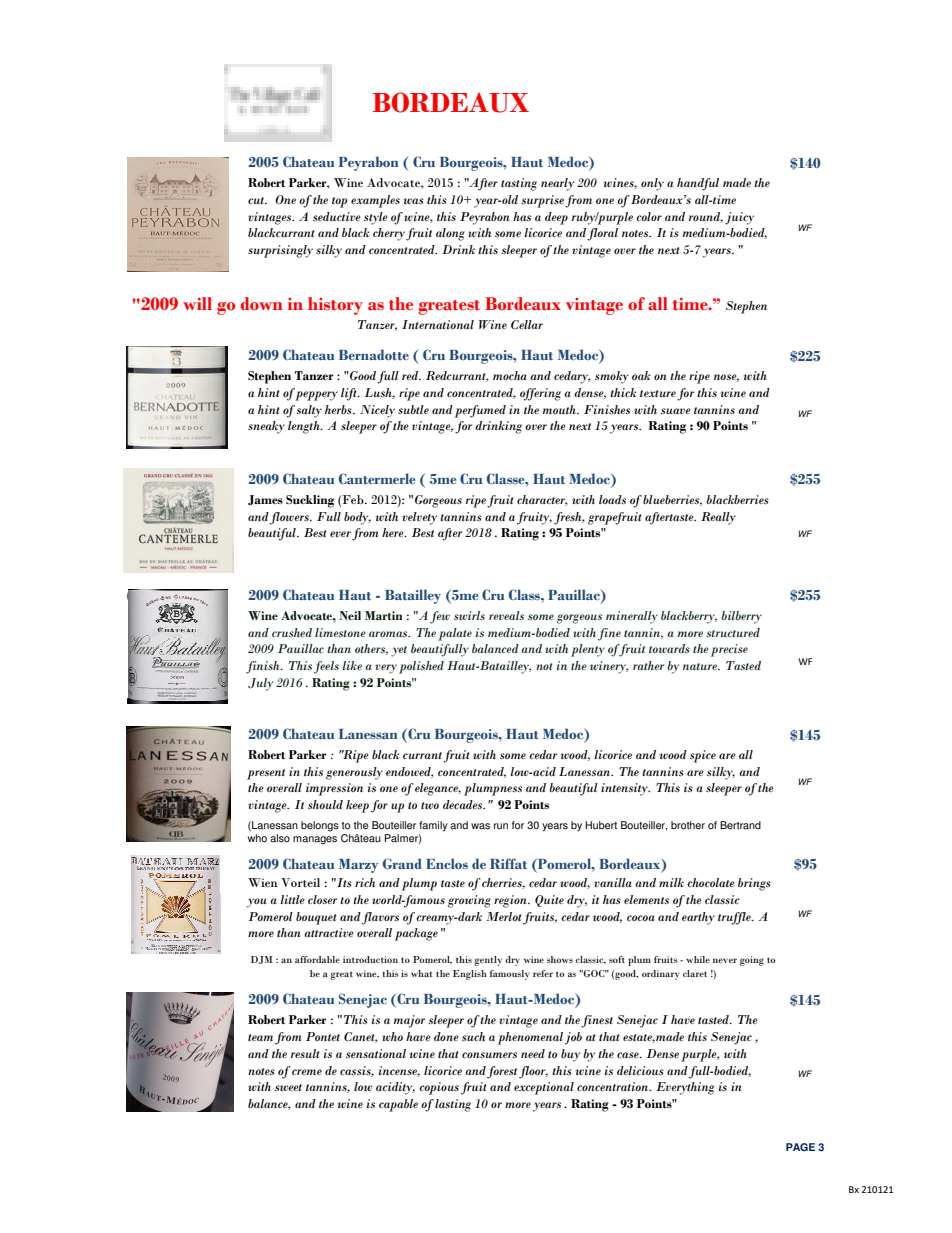  I want to click on juicy, so click(739, 218).
